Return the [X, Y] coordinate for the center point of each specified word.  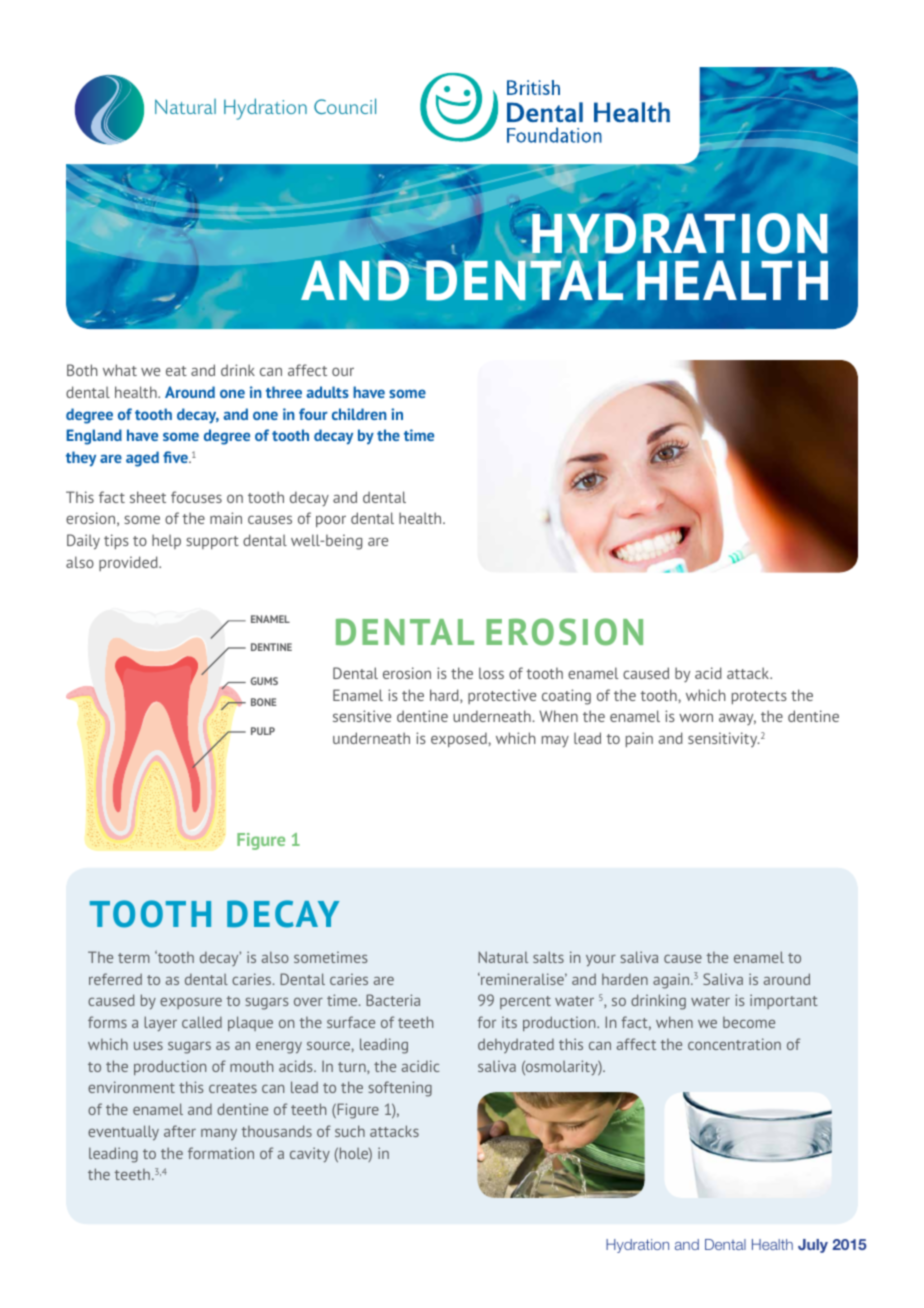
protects [759, 697]
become [749, 1022]
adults [327, 392]
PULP [263, 731]
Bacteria [393, 1000]
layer [160, 1023]
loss [491, 673]
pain [639, 739]
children [359, 414]
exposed [460, 739]
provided [129, 563]
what [120, 370]
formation [221, 1153]
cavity [310, 1154]
